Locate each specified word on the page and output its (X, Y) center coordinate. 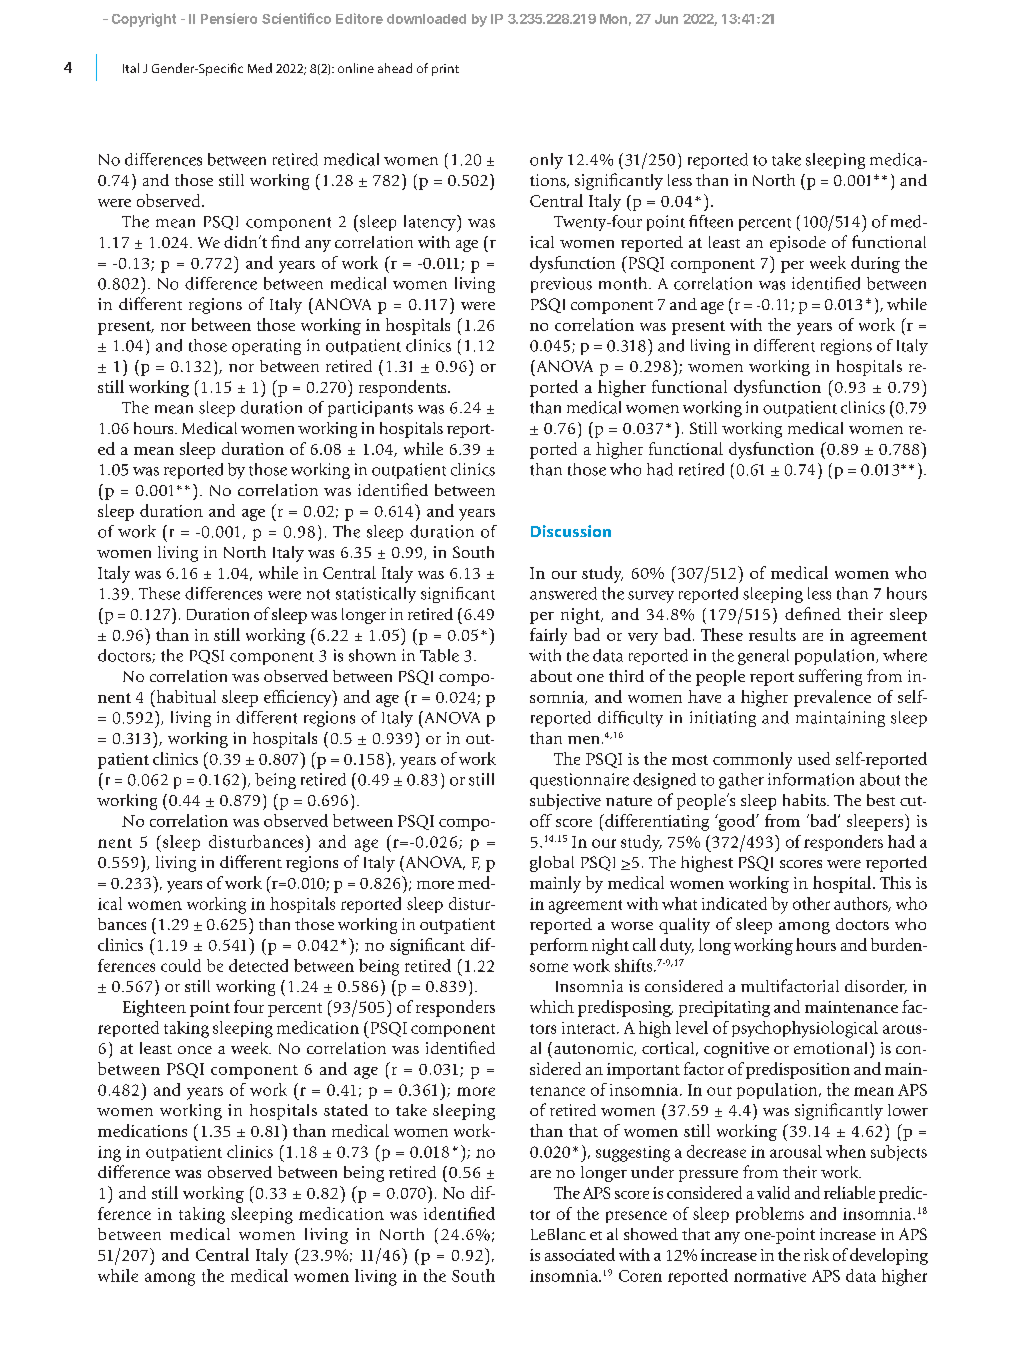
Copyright (144, 20)
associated (580, 1254)
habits (805, 800)
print (445, 70)
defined (813, 613)
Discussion (571, 531)
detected (258, 965)
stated (346, 1110)
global (552, 864)
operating (266, 347)
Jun (666, 19)
